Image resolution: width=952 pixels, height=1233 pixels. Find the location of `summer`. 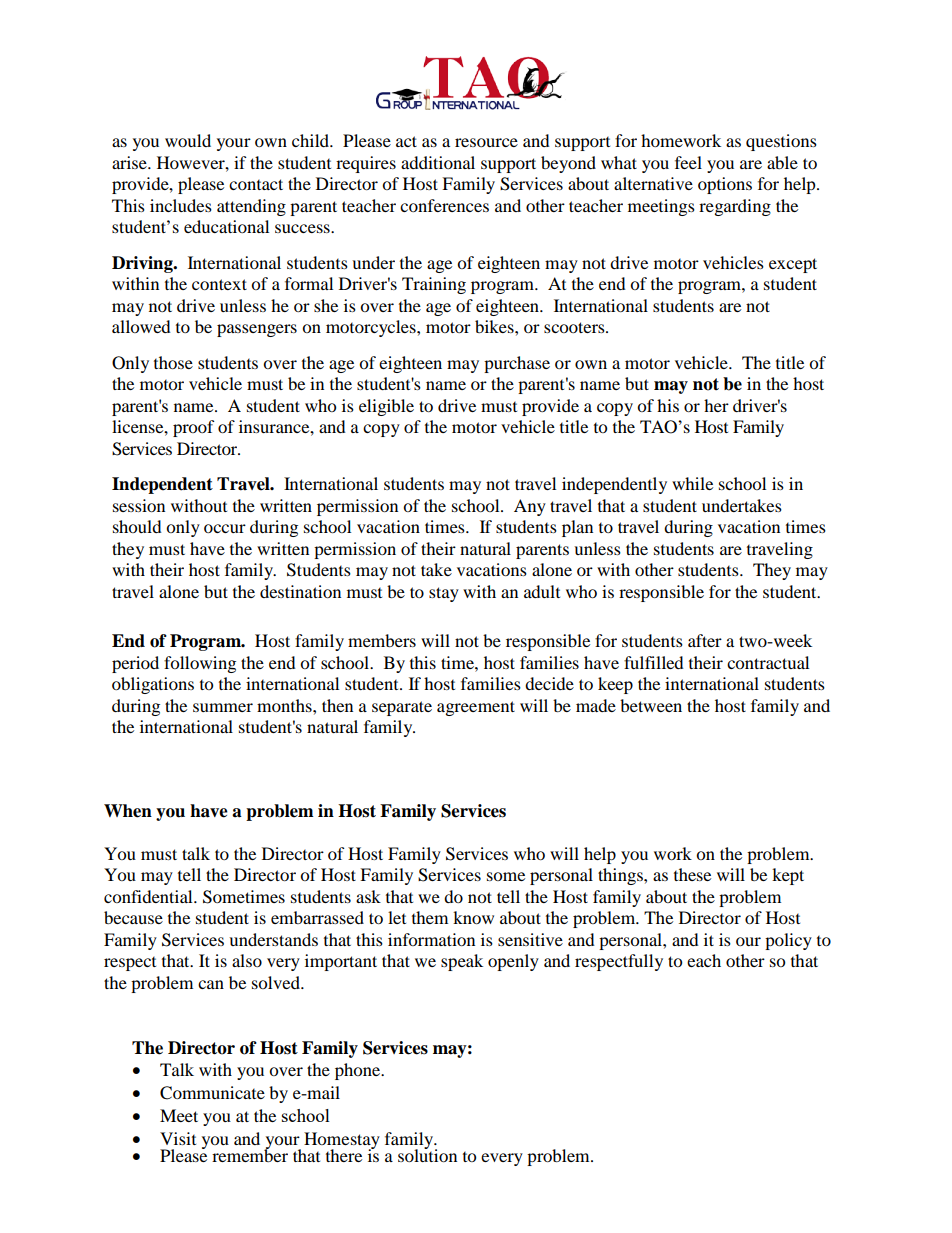

summer is located at coordinates (223, 707).
